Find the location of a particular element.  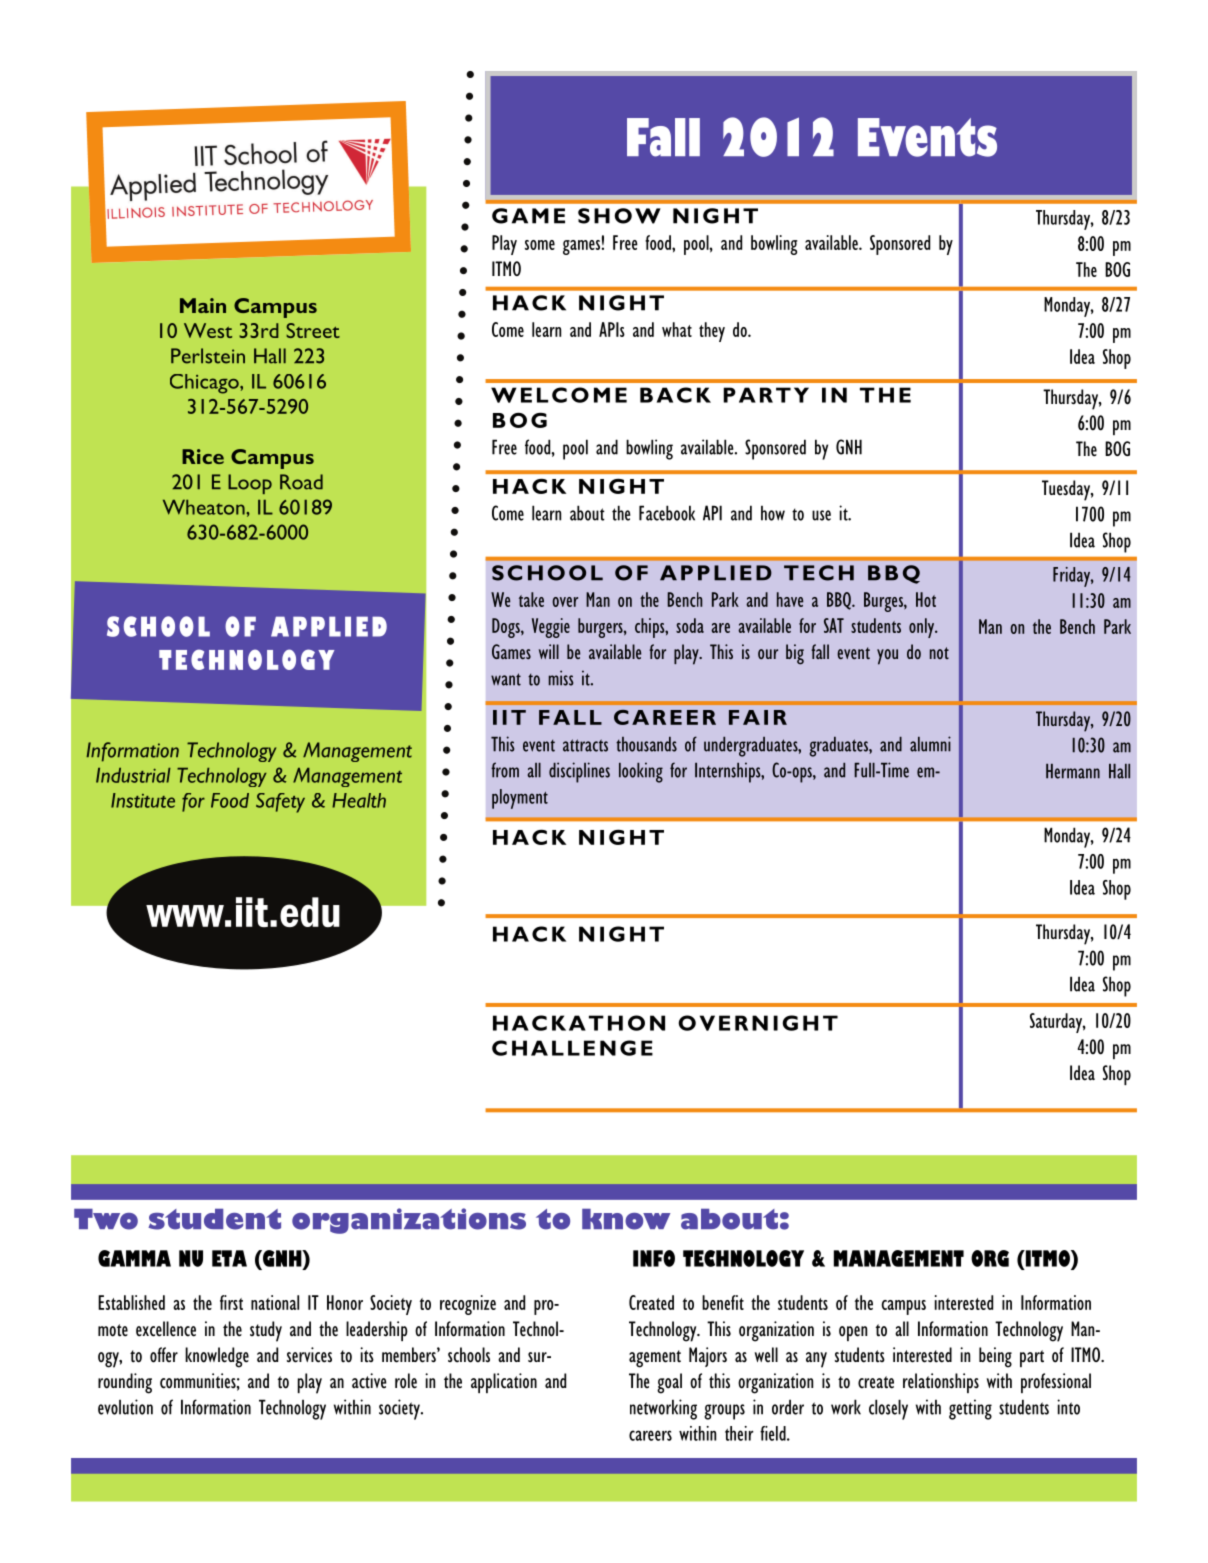

they is located at coordinates (712, 332).
